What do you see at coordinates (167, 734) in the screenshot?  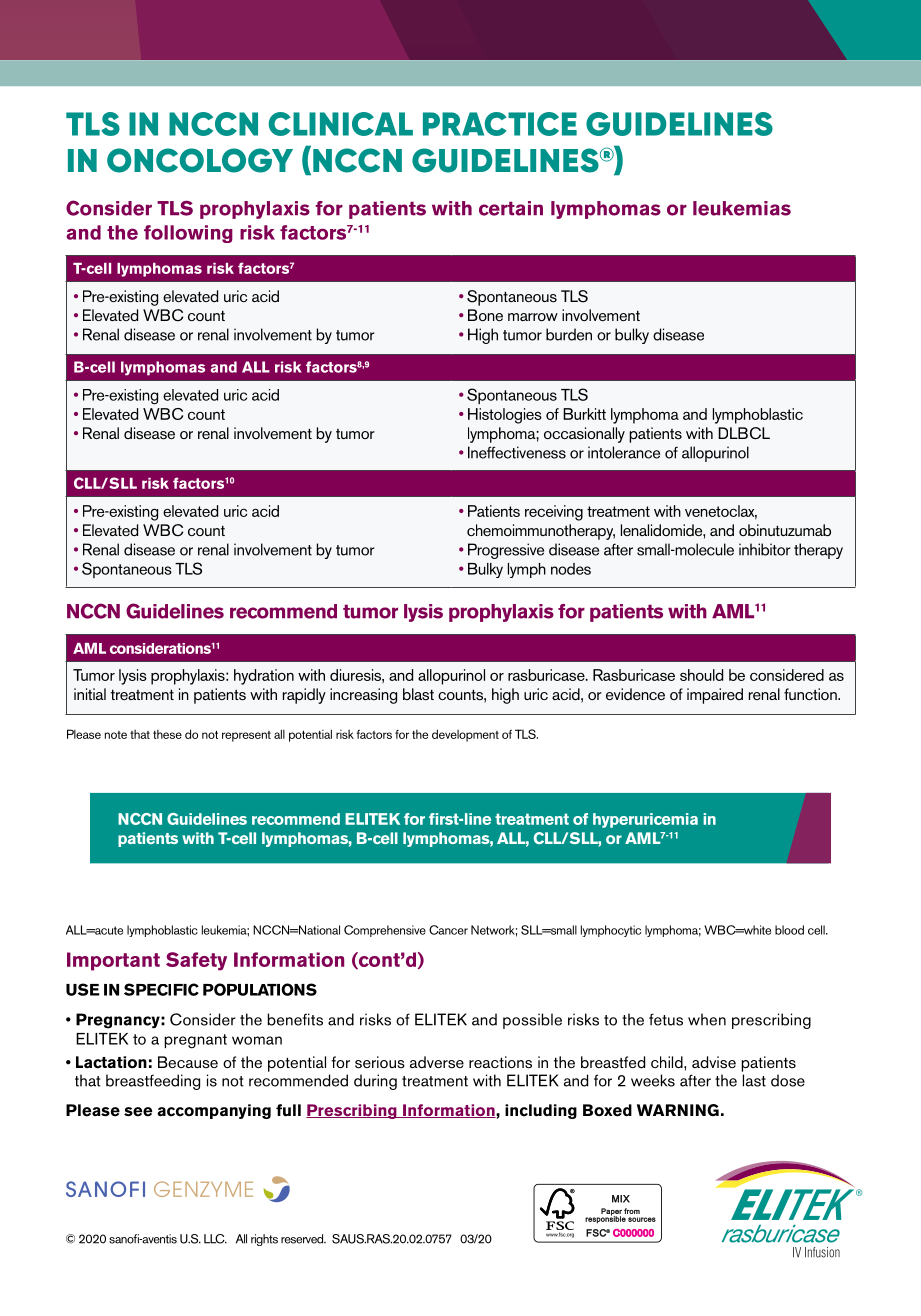 I see `these` at bounding box center [167, 734].
